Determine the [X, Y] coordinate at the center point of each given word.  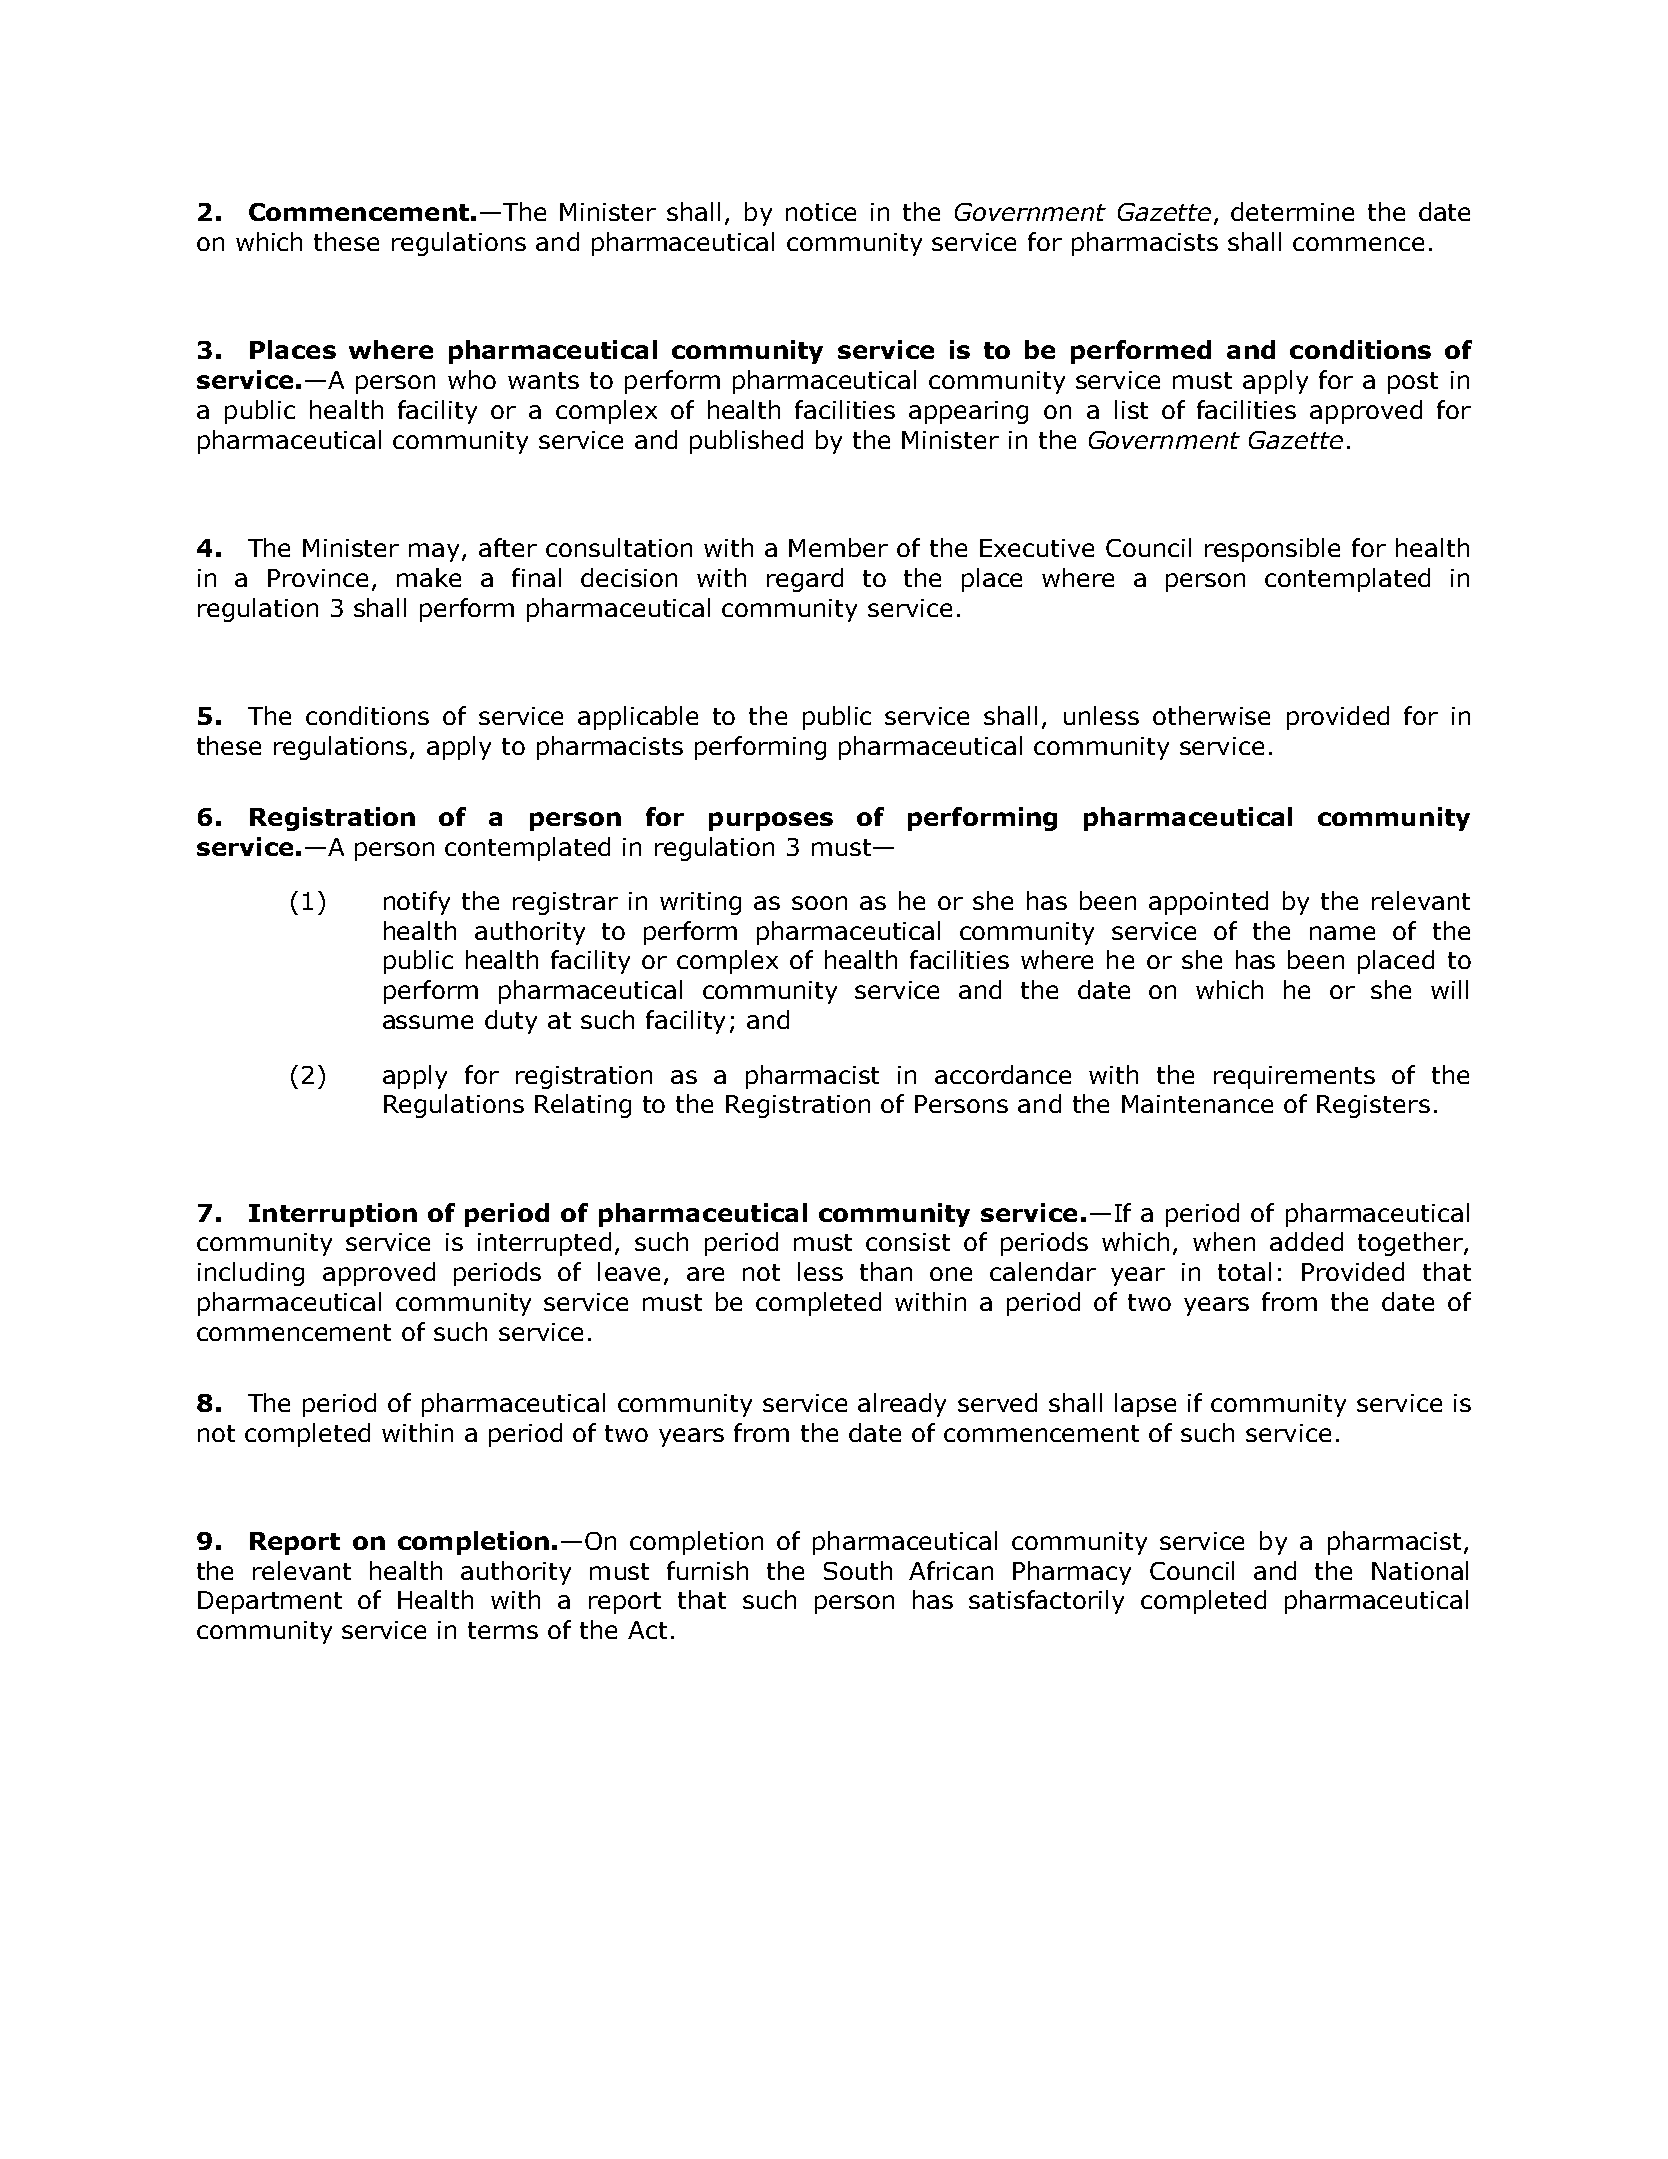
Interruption [333, 1215]
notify [417, 903]
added [1306, 1241]
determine [1292, 211]
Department [270, 1602]
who [472, 379]
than [886, 1271]
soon [819, 903]
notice [821, 212]
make [429, 577]
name [1342, 933]
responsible [1272, 550]
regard [805, 580]
